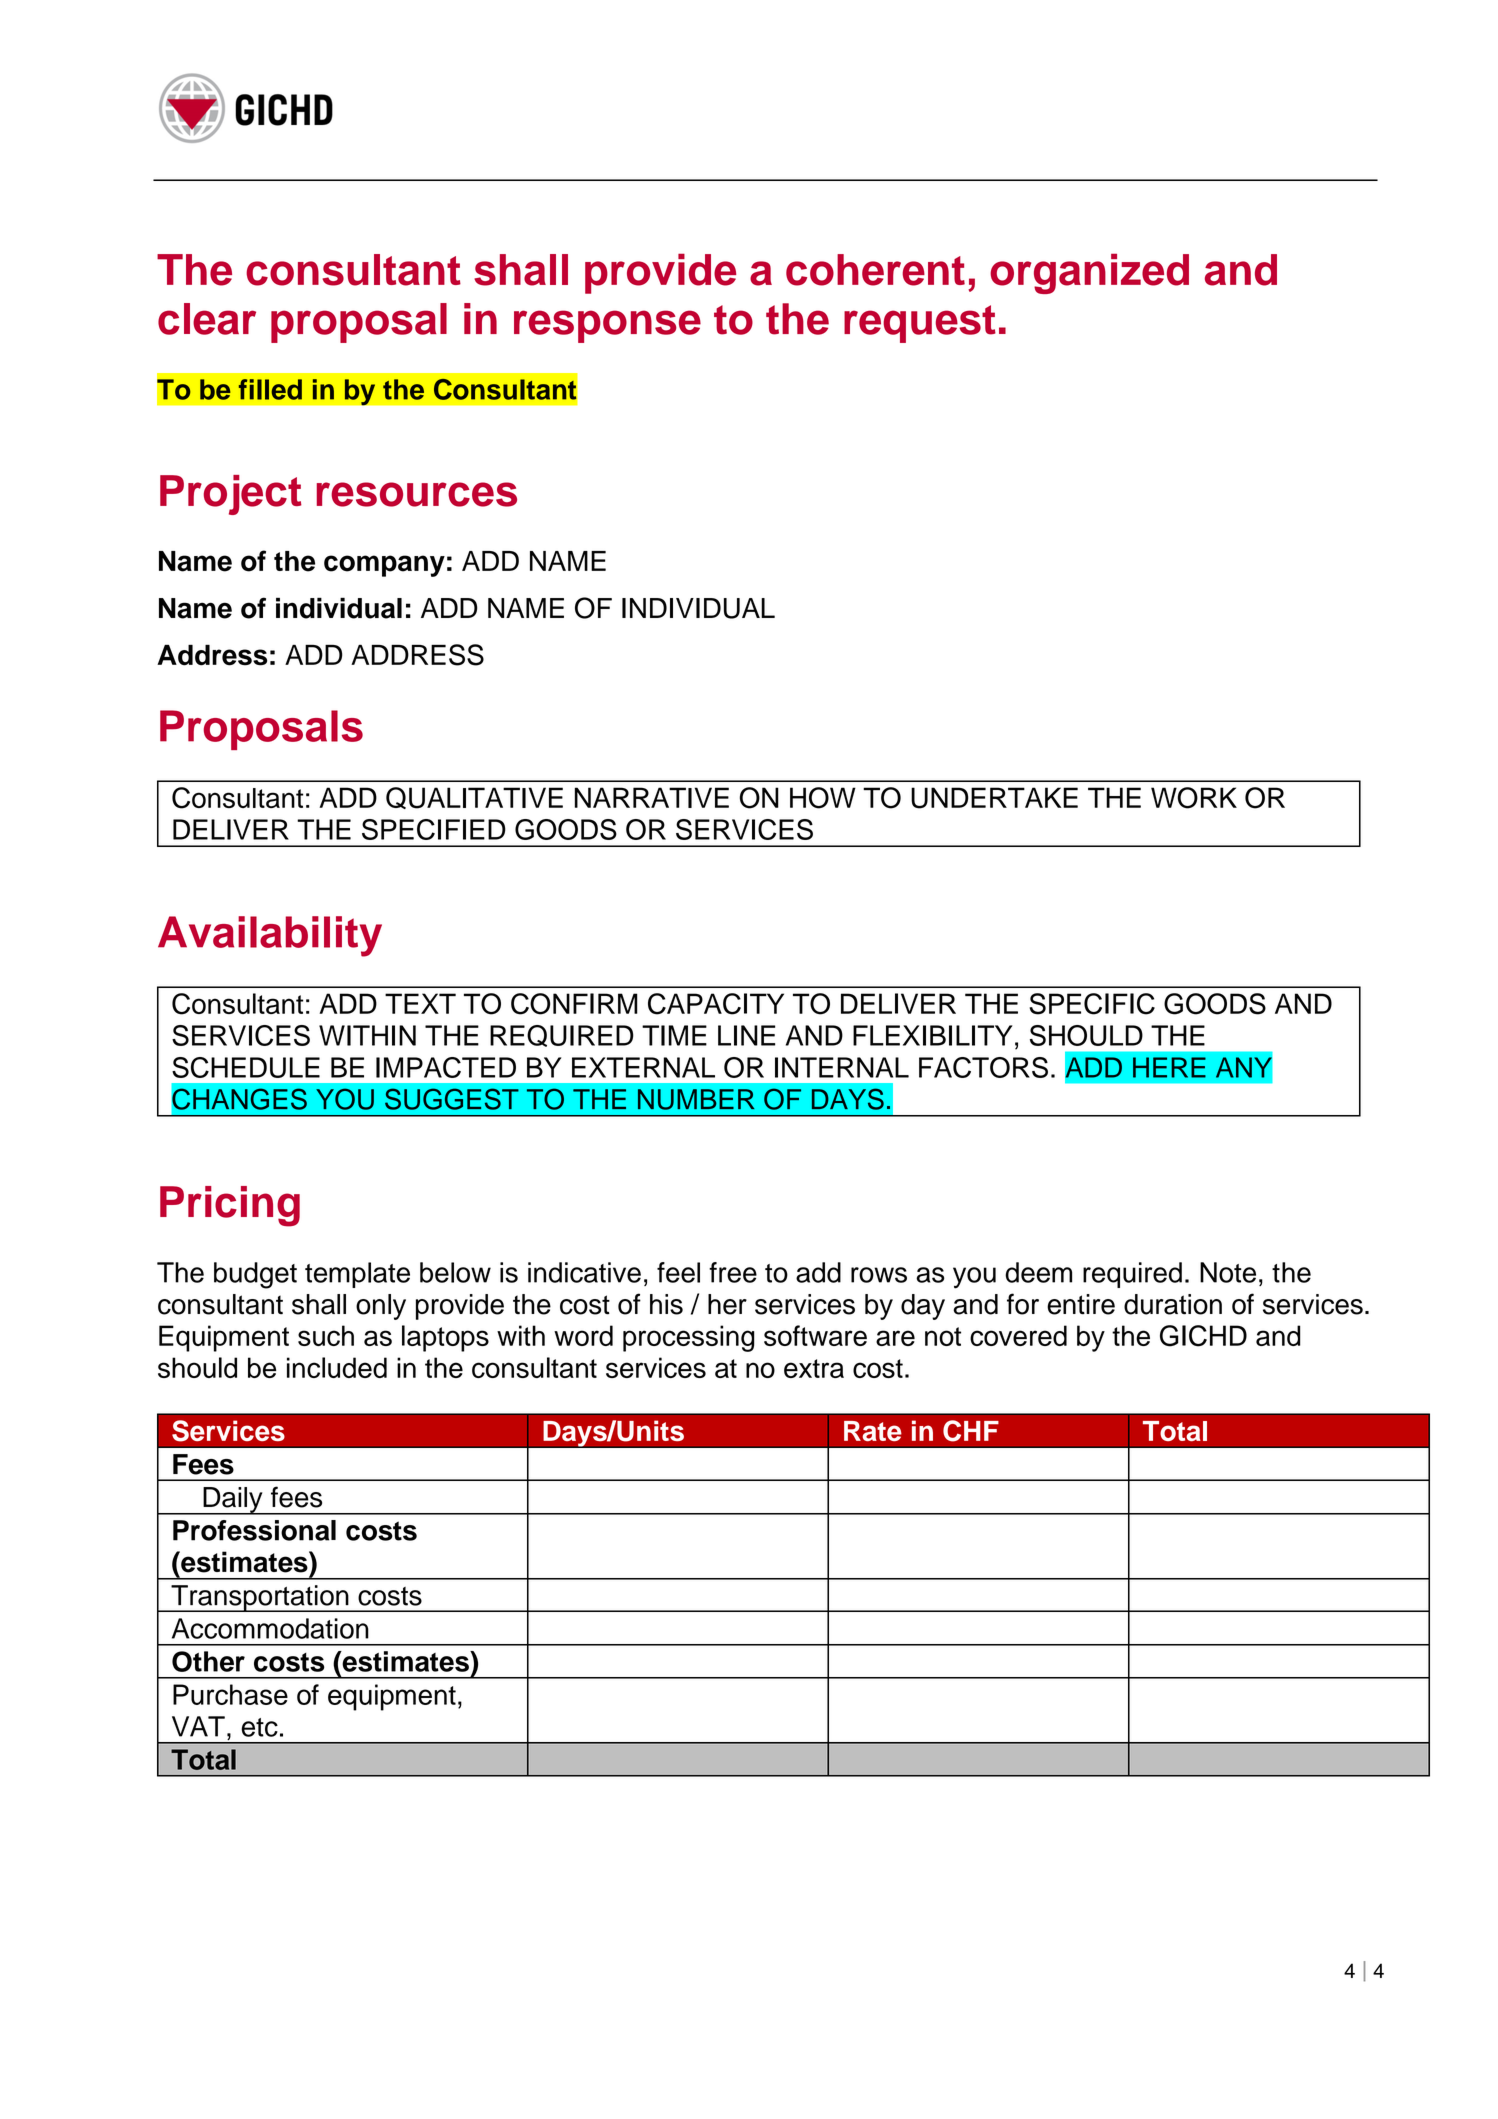 This image has width=1498, height=2119. I want to click on deem, so click(1038, 1272).
